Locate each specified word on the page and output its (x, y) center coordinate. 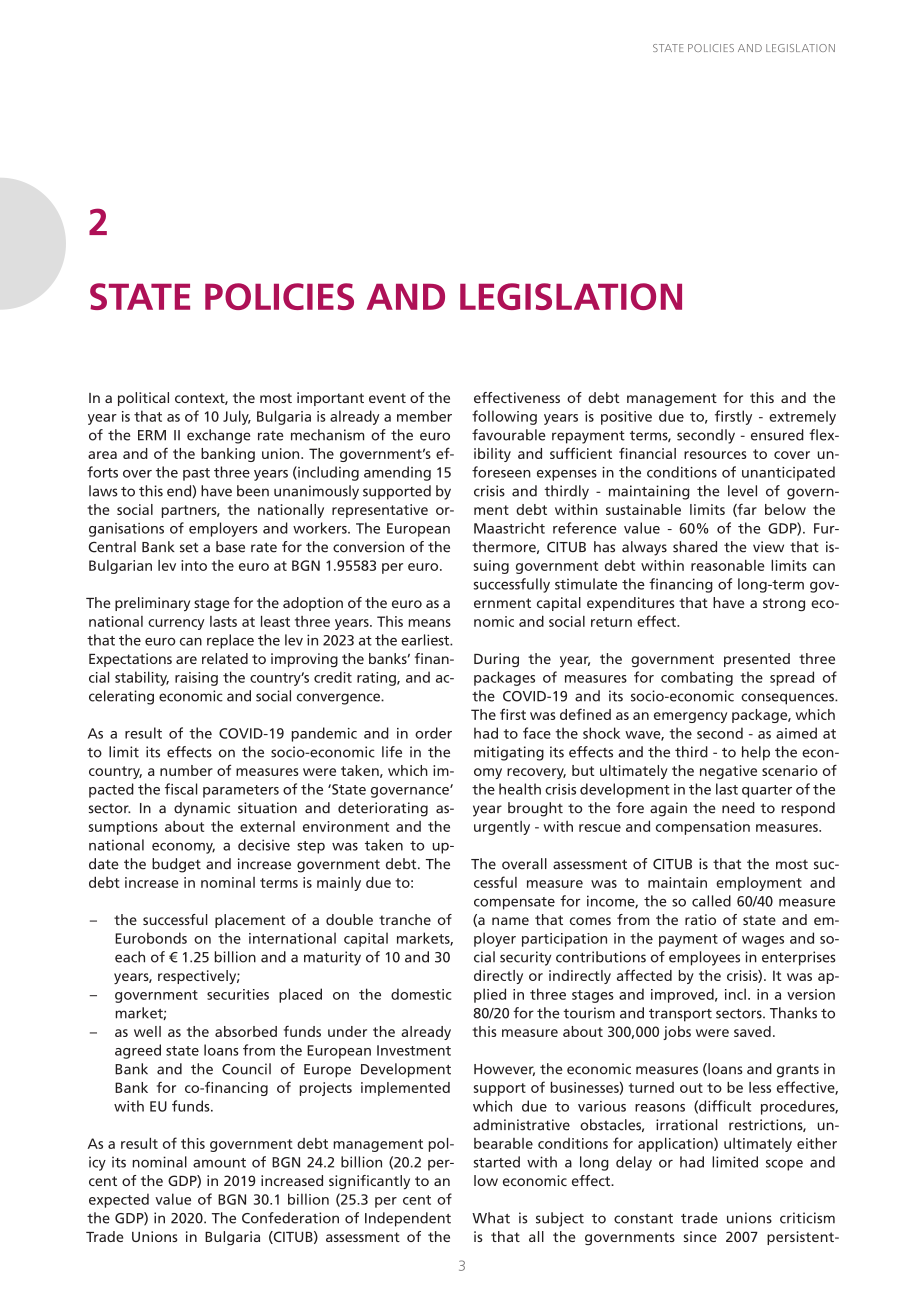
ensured (777, 435)
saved (752, 1031)
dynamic (202, 809)
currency (176, 624)
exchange (219, 436)
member (424, 416)
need (738, 808)
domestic (421, 994)
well (147, 1031)
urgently (502, 828)
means (429, 623)
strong (784, 605)
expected (119, 1200)
